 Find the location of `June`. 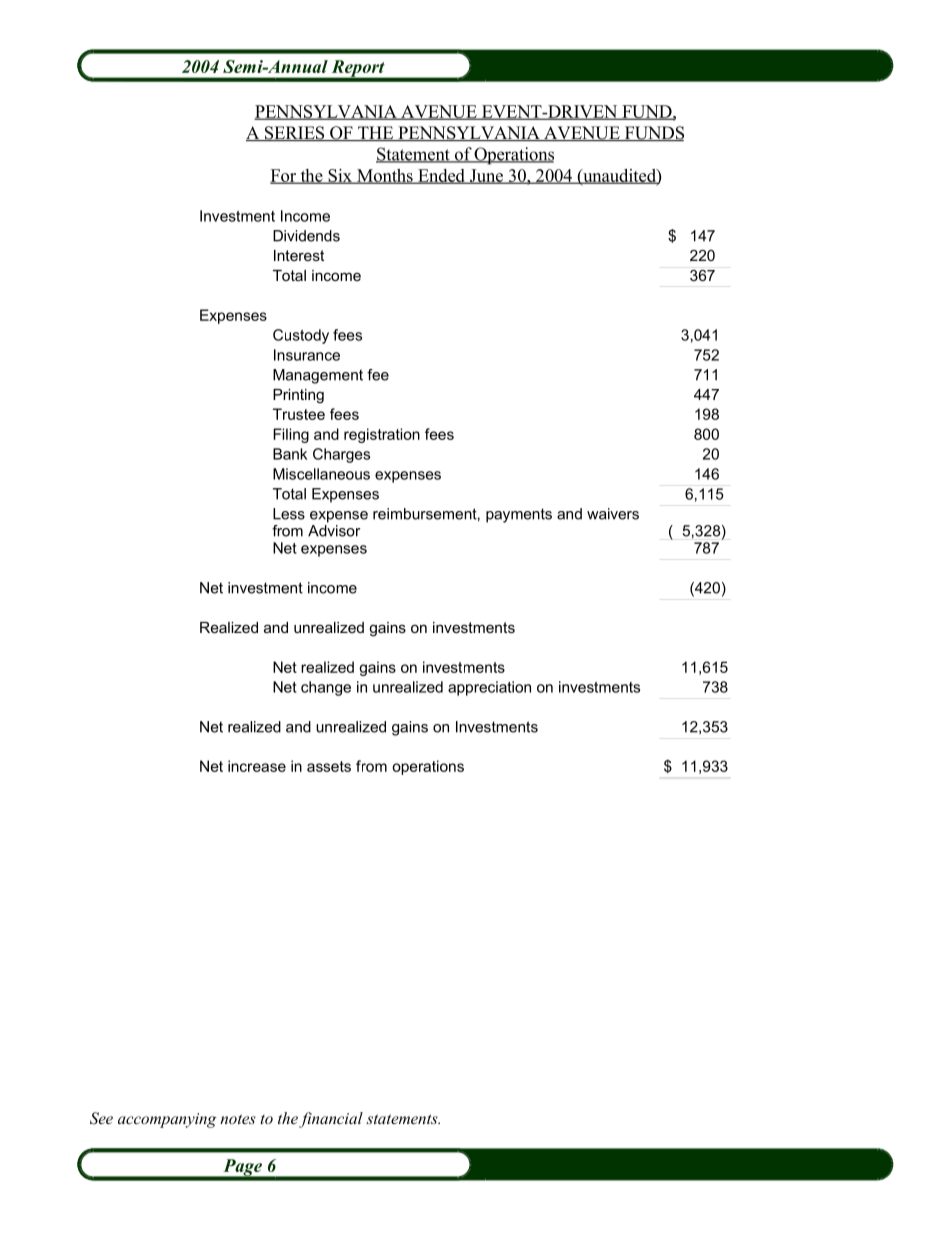

June is located at coordinates (486, 176).
